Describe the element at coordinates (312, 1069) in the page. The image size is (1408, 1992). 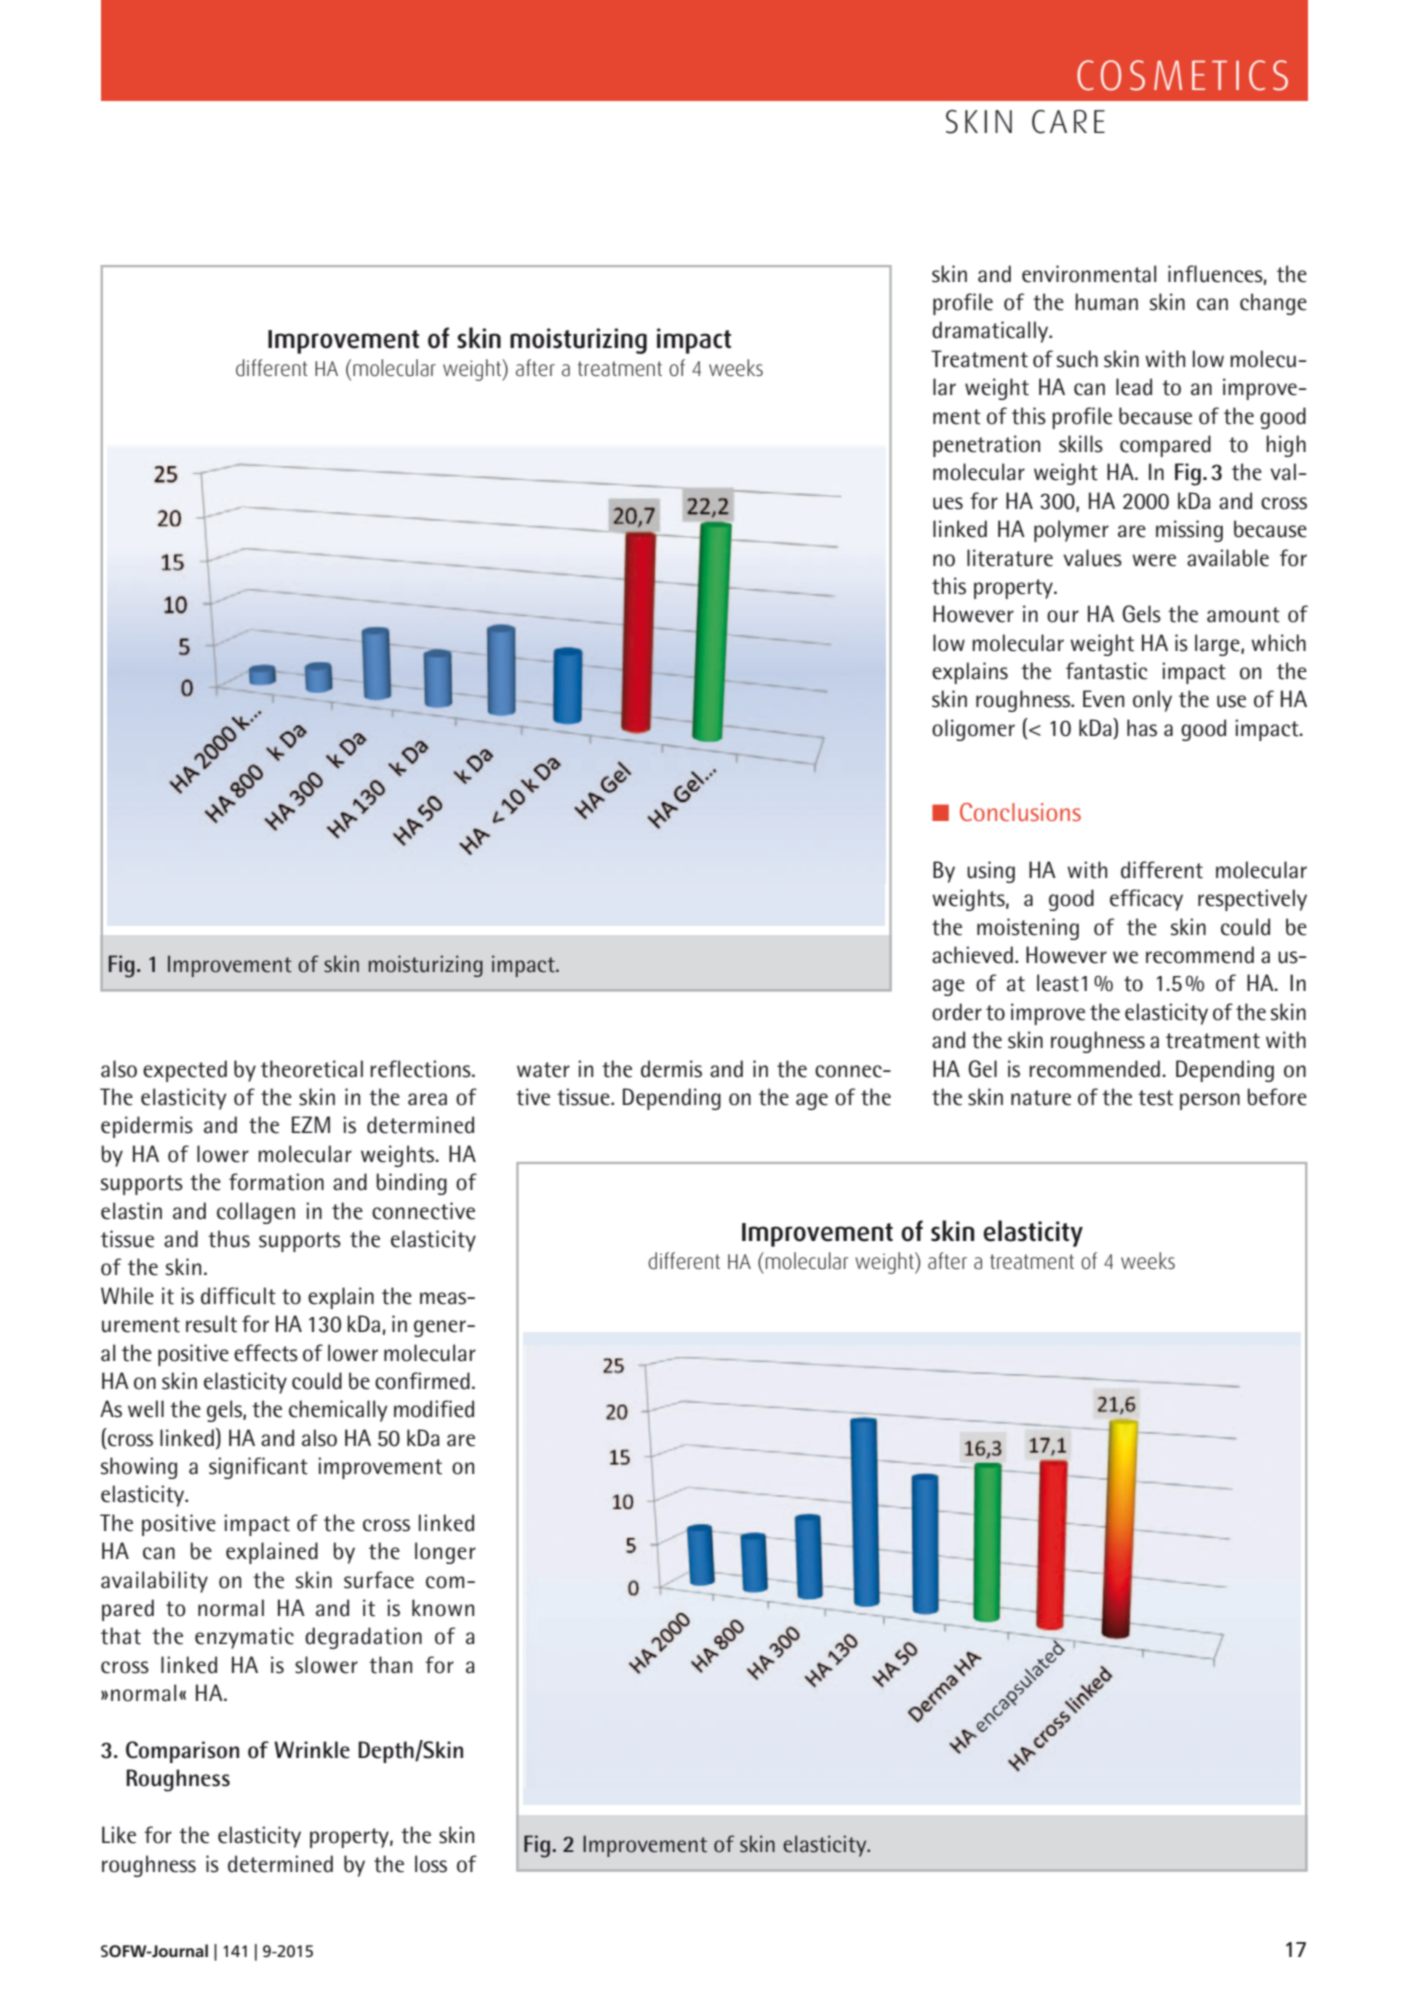
I see `theoretical` at that location.
